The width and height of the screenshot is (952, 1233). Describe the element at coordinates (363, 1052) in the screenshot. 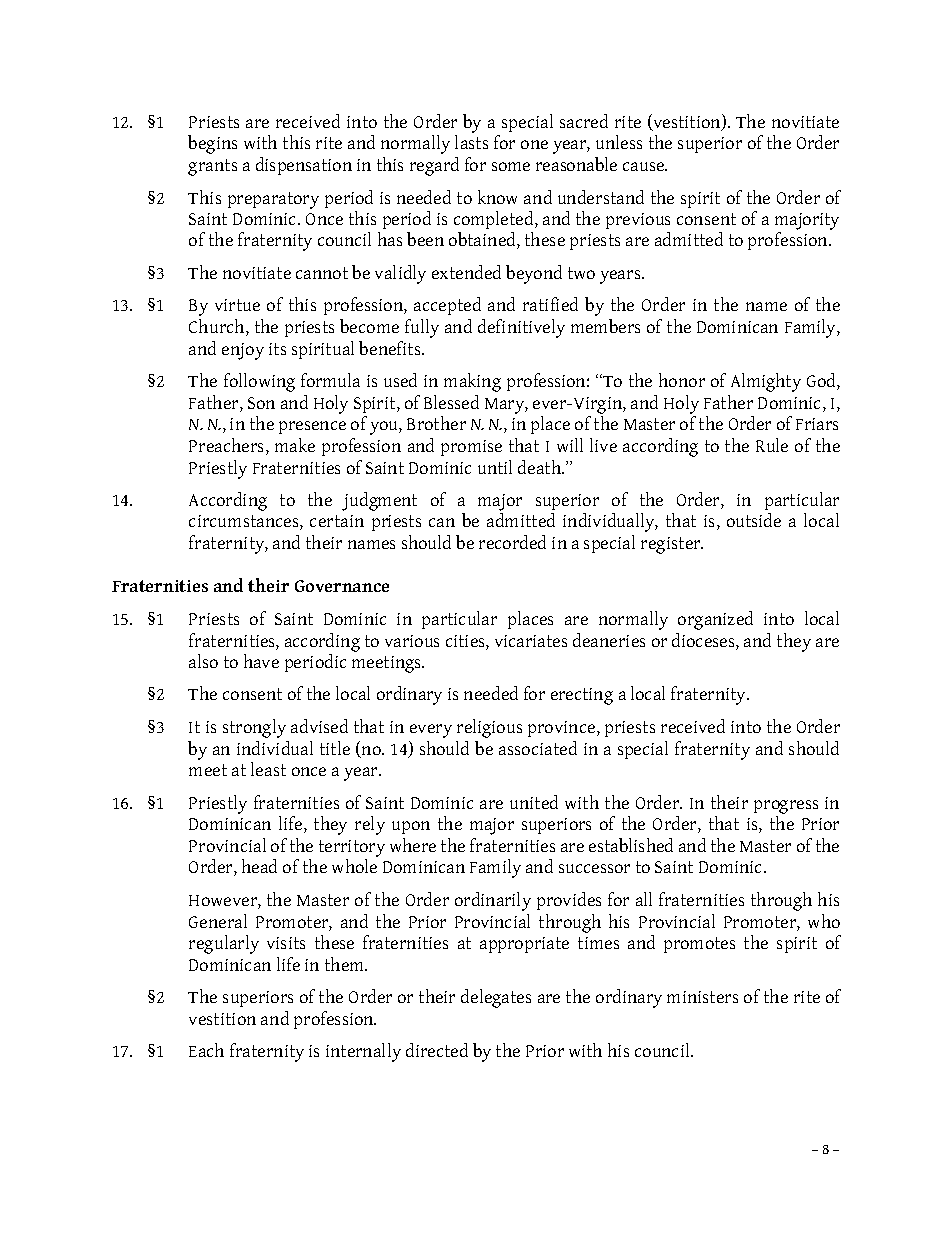

I see `internally` at that location.
